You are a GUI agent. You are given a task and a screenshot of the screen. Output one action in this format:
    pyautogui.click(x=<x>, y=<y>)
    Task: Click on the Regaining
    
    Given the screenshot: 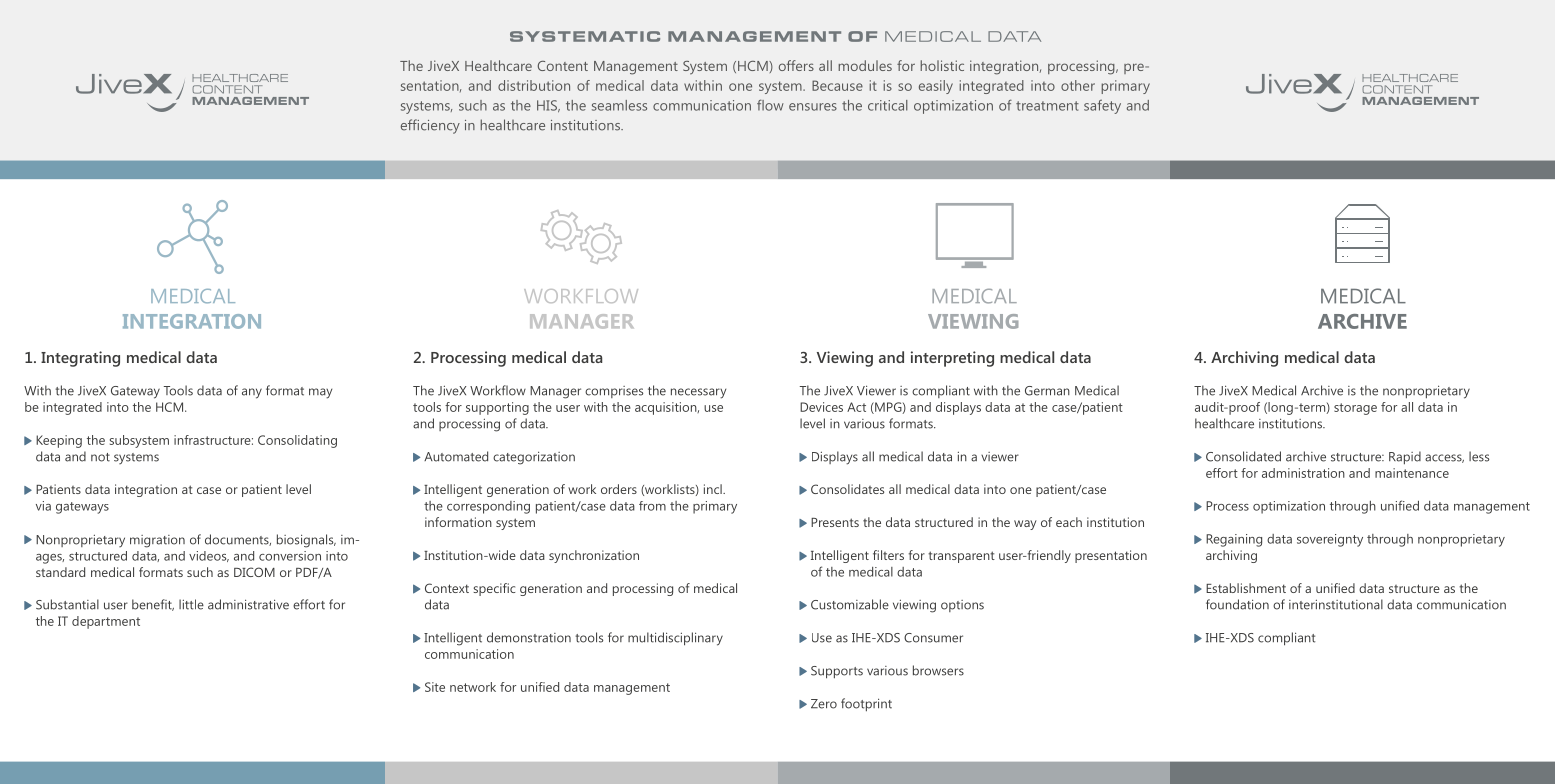 What is the action you would take?
    pyautogui.click(x=1234, y=540)
